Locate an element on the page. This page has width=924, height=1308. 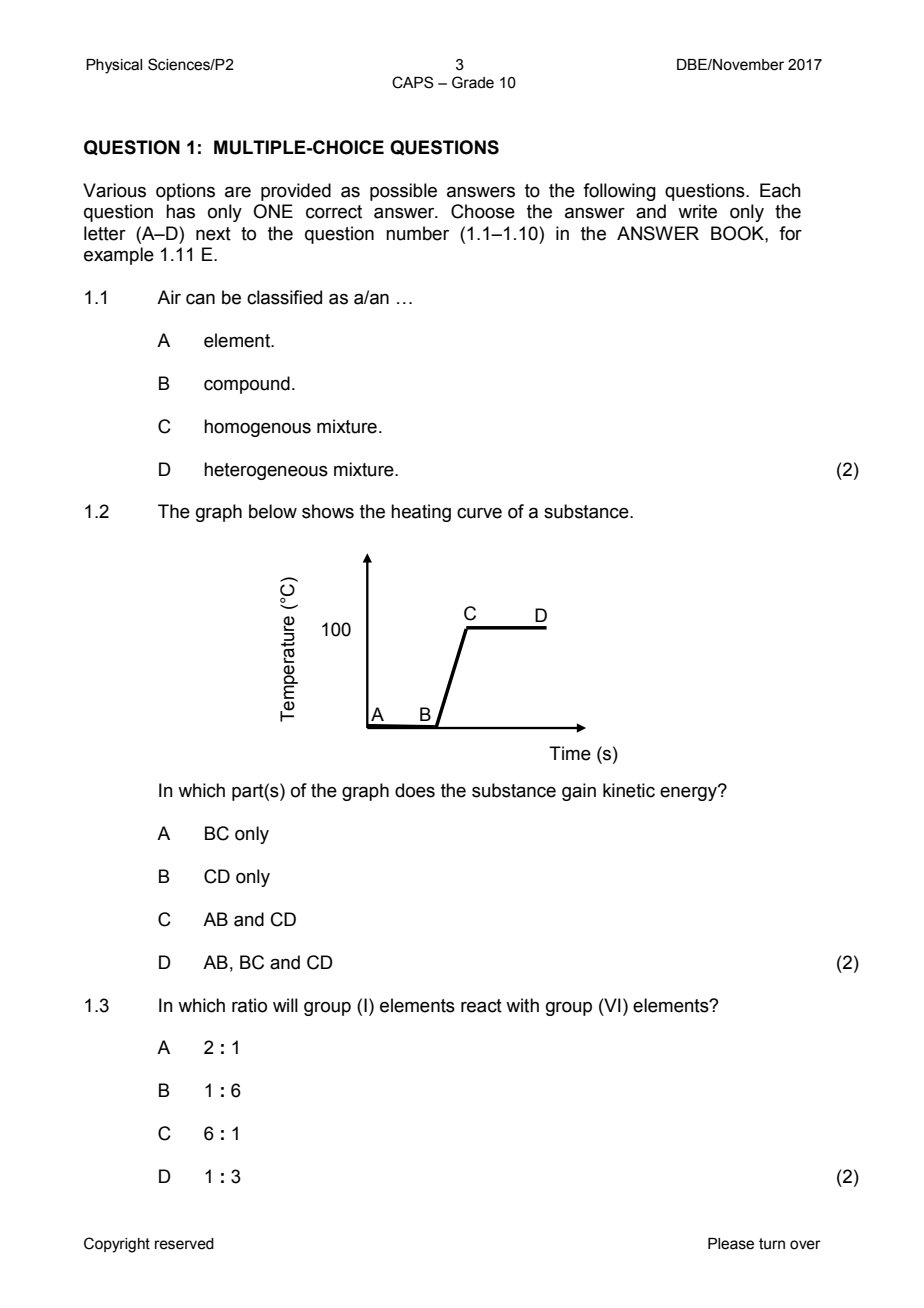
gain is located at coordinates (579, 792).
